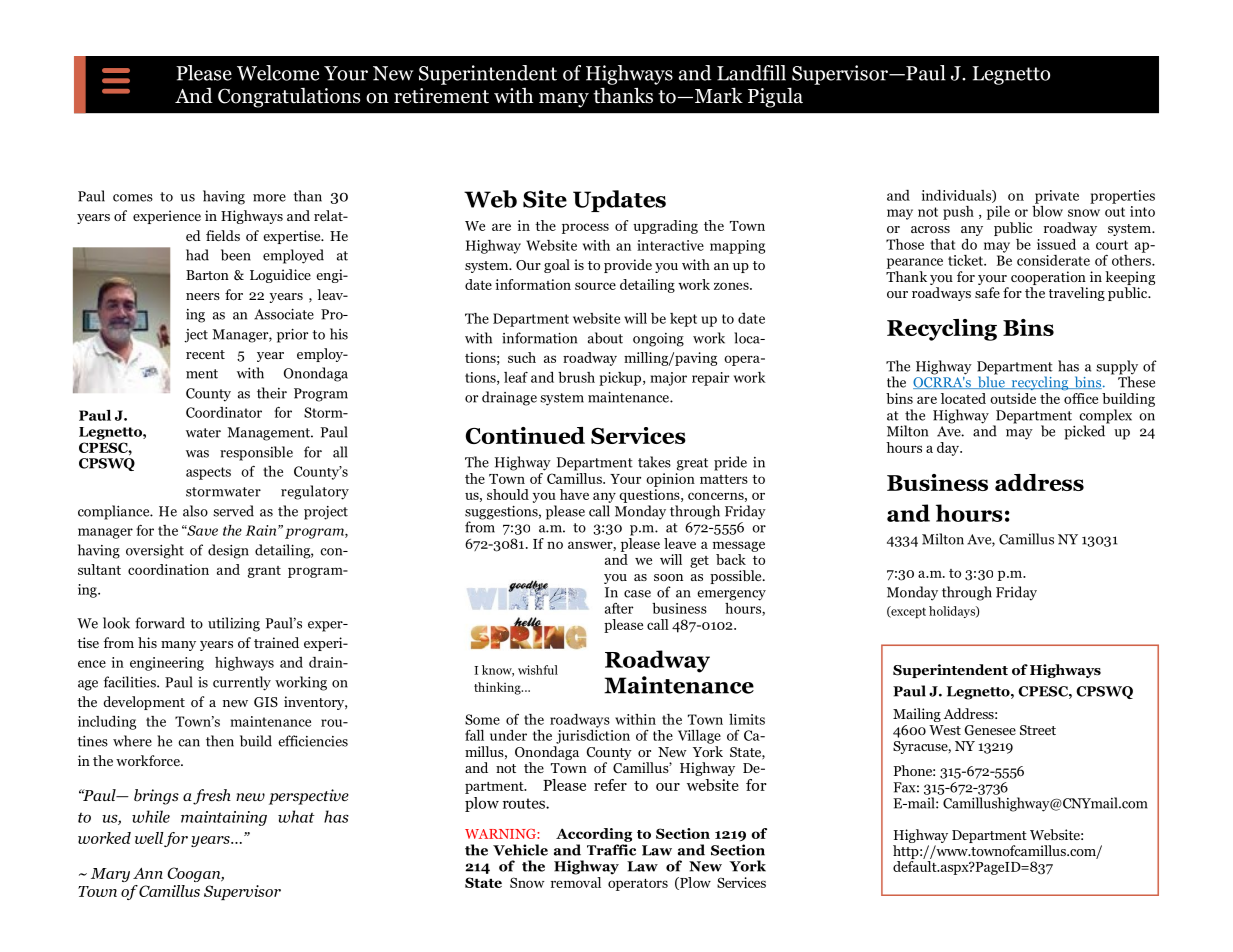 This screenshot has height=952, width=1233. Describe the element at coordinates (731, 595) in the screenshot. I see `emergency` at that location.
